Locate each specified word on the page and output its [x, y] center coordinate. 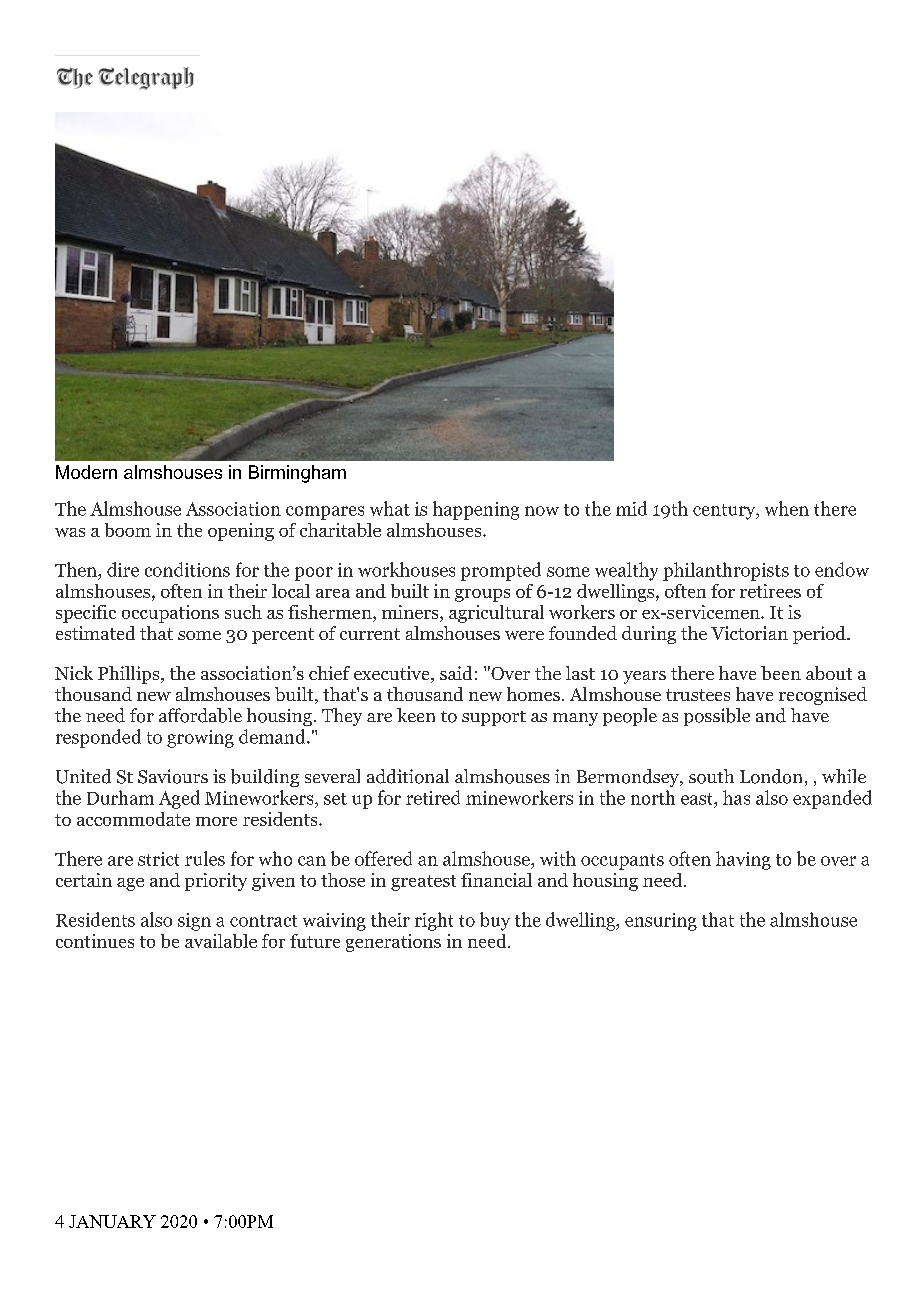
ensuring [661, 922]
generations [393, 943]
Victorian [749, 633]
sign [194, 922]
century [725, 512]
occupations [170, 614]
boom [128, 530]
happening [476, 510]
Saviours [173, 776]
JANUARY [112, 1221]
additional [408, 776]
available [221, 941]
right [434, 921]
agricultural [496, 614]
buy [495, 921]
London [771, 776]
